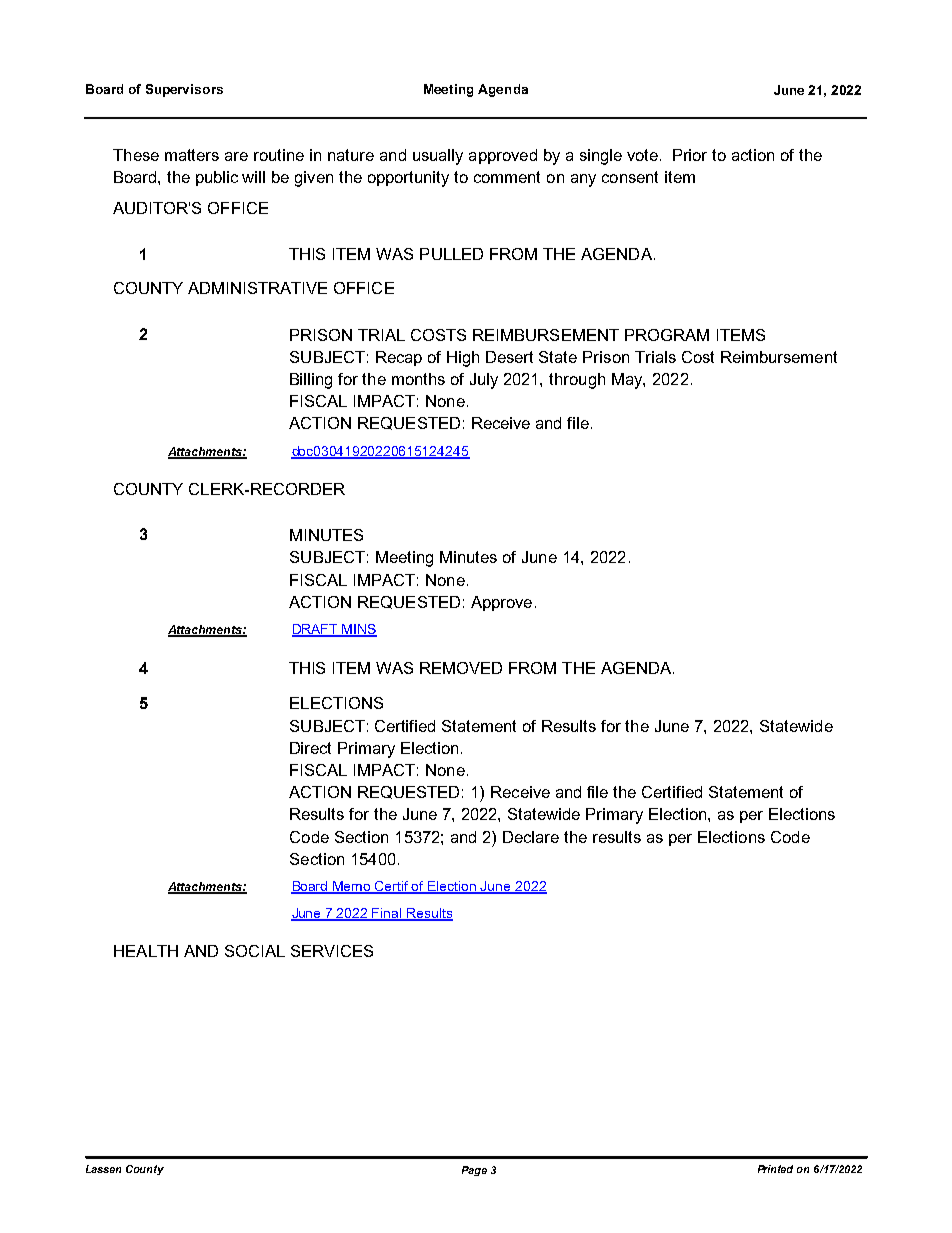  Describe the element at coordinates (316, 630) in the screenshot. I see `DRAFT` at that location.
